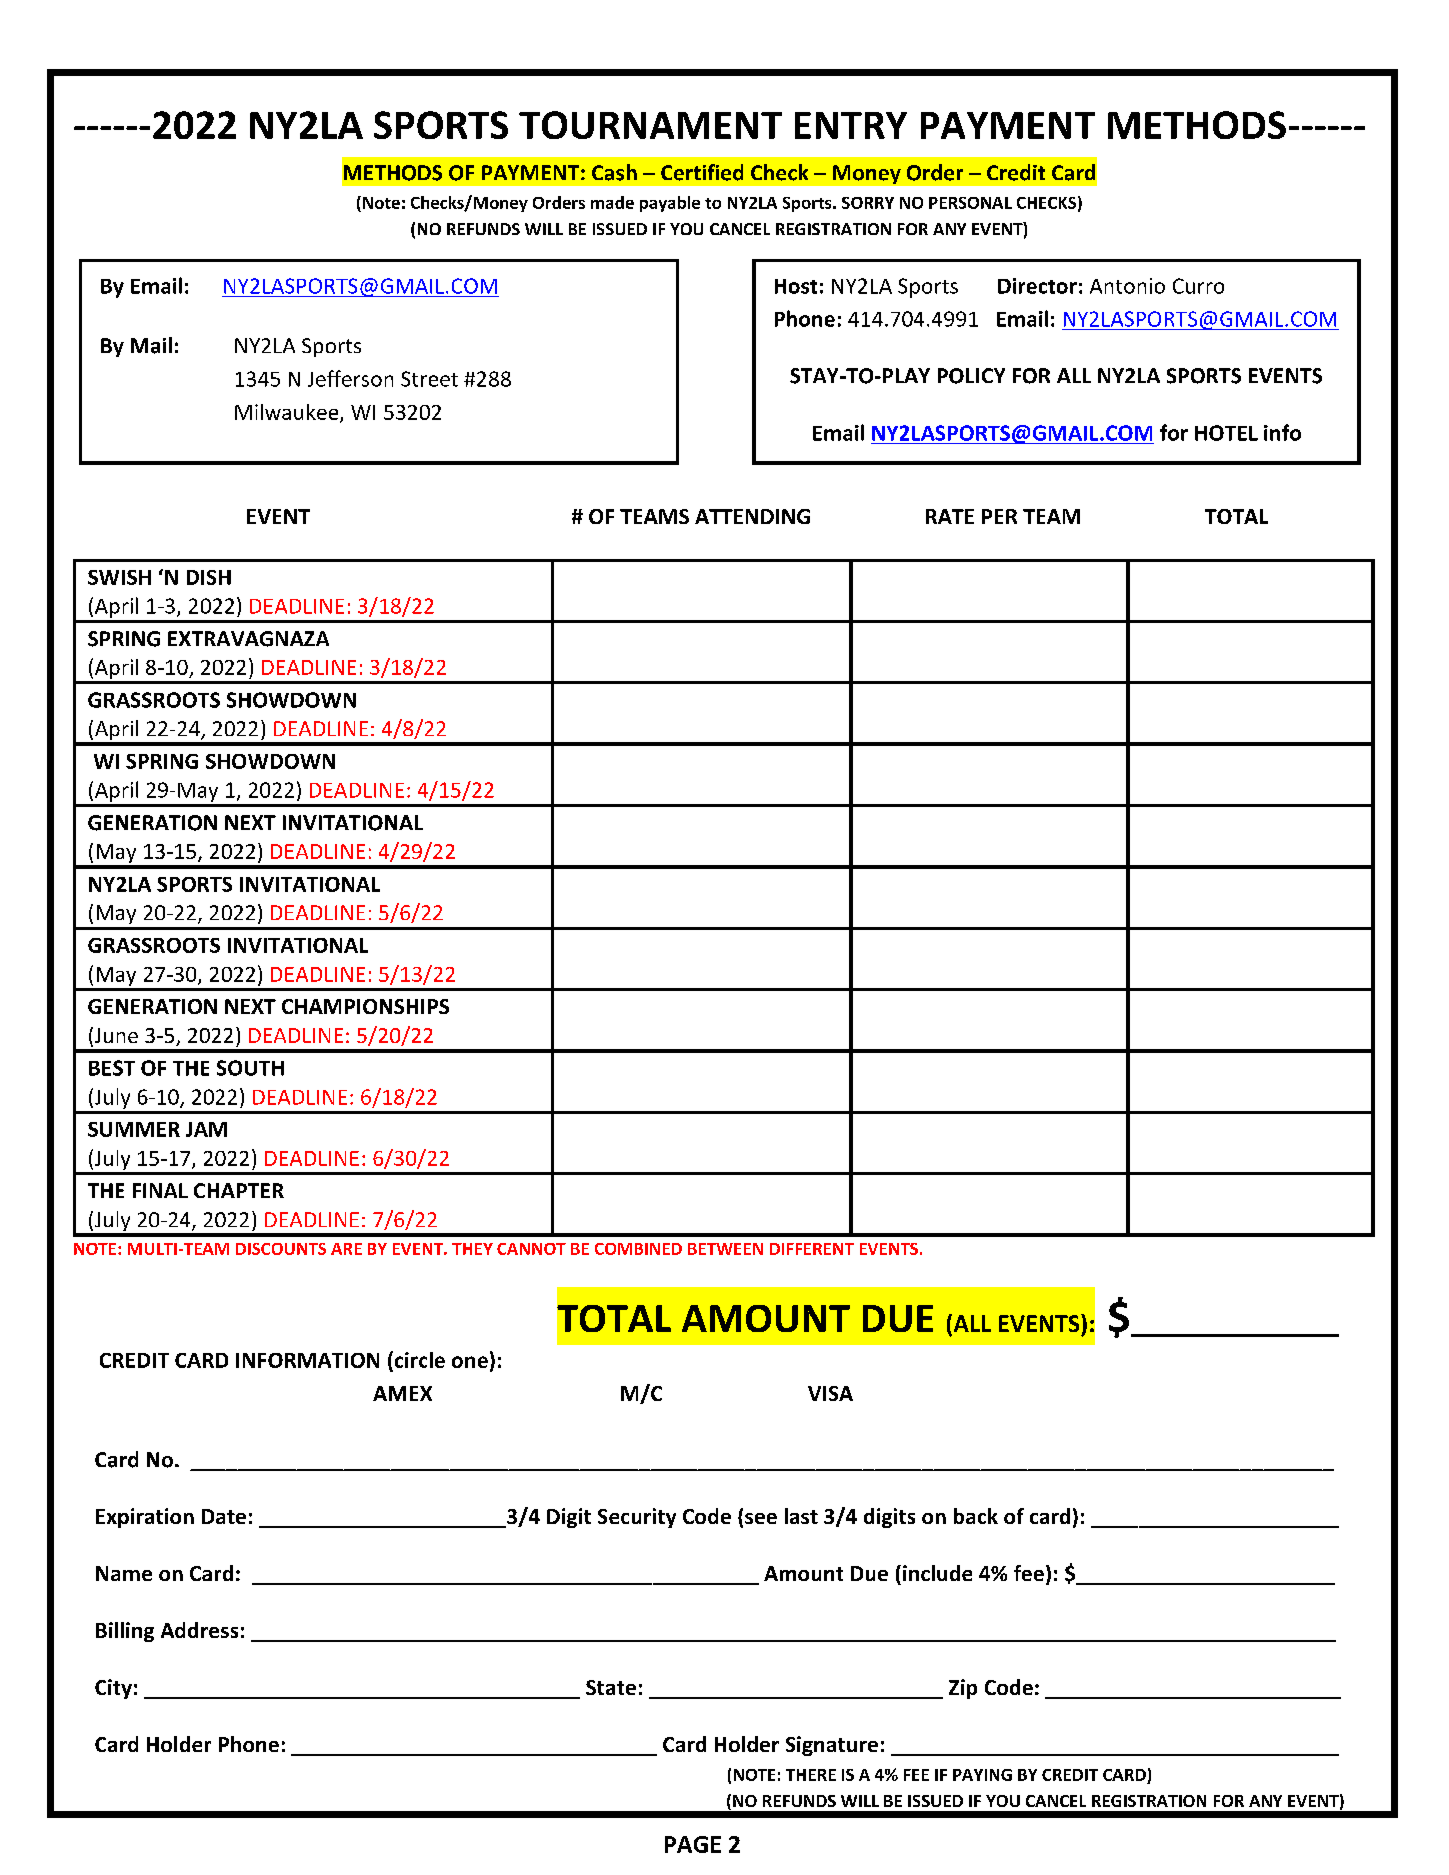 This screenshot has width=1449, height=1875. I want to click on City, so click(113, 1689).
